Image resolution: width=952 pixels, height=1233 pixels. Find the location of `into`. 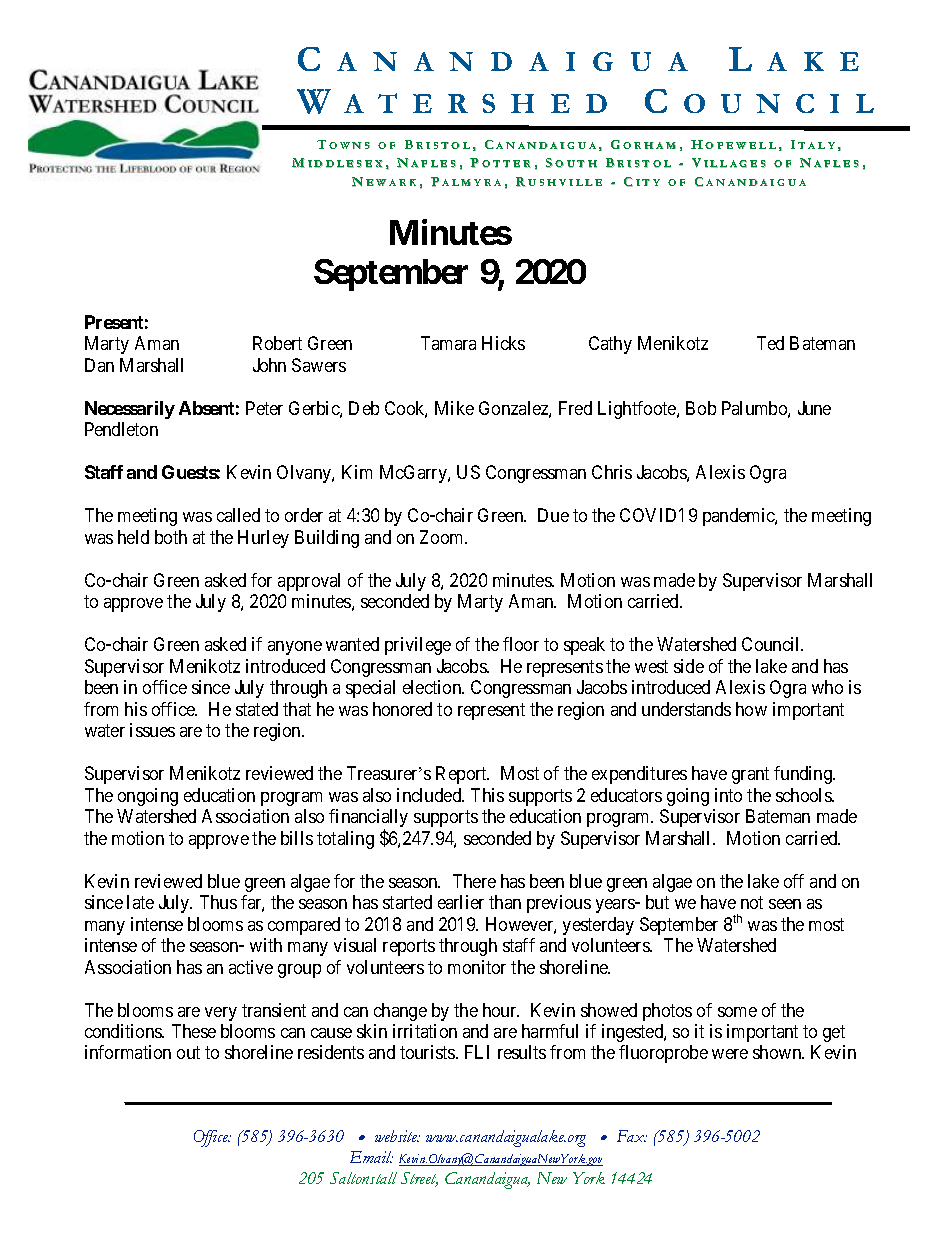

into is located at coordinates (728, 795).
